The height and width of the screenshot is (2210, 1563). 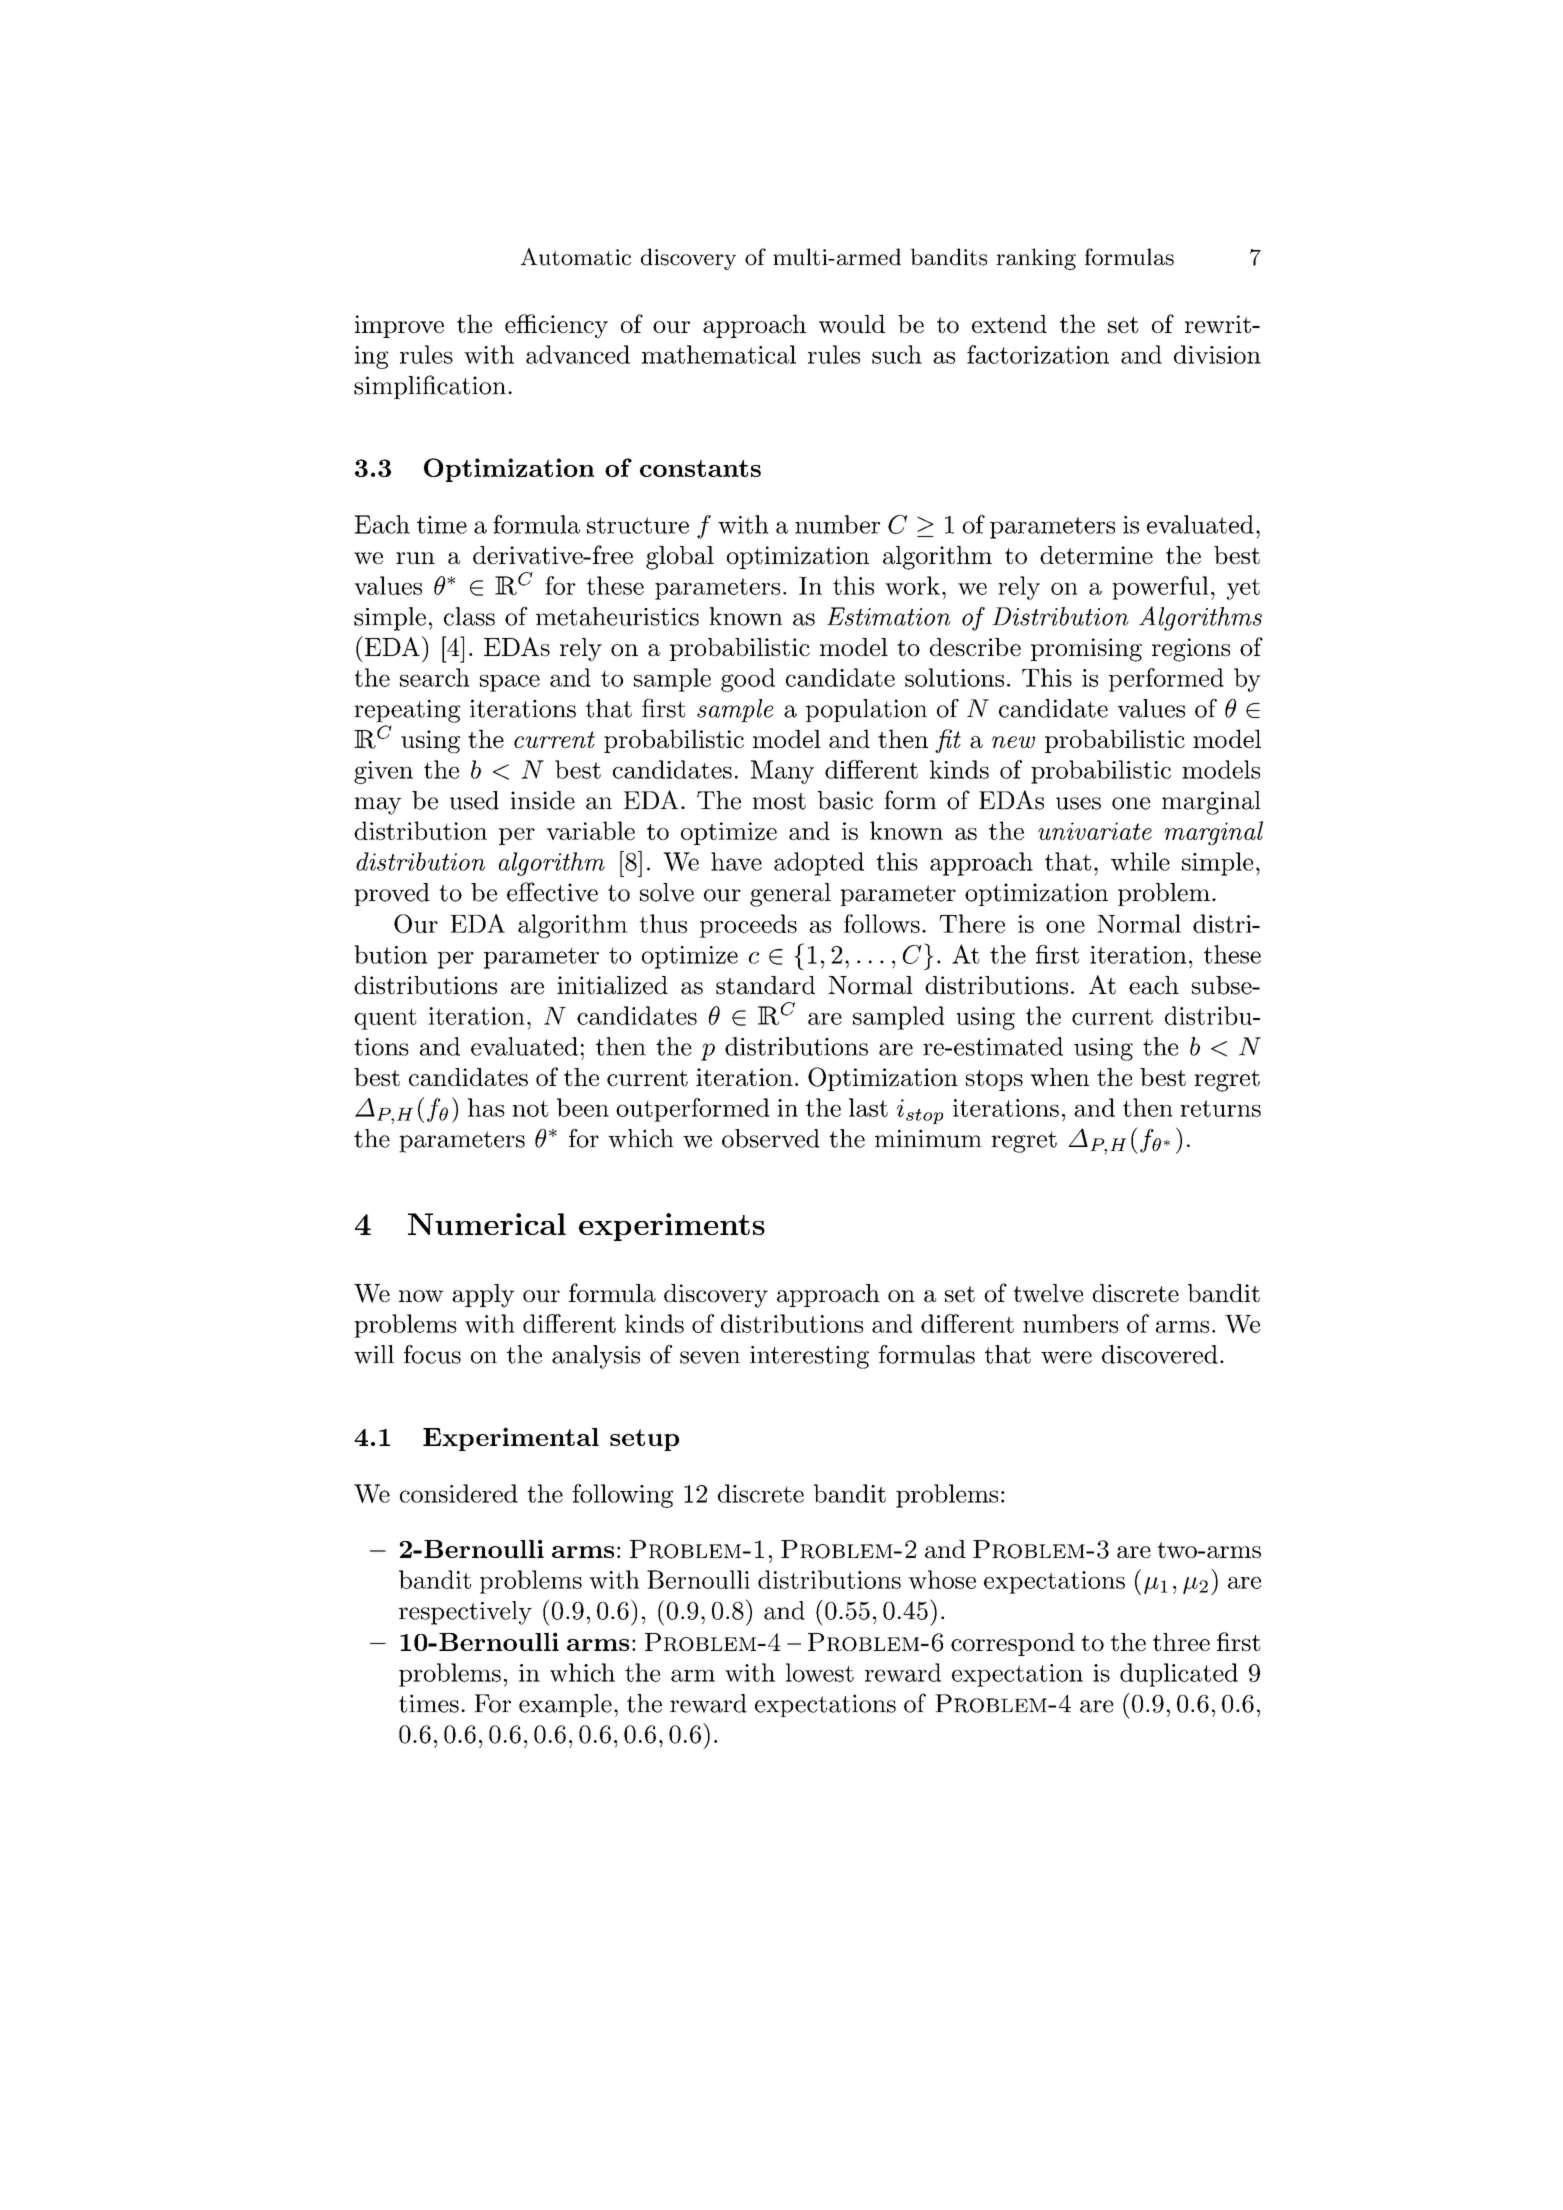 I want to click on lowest, so click(x=820, y=1672).
